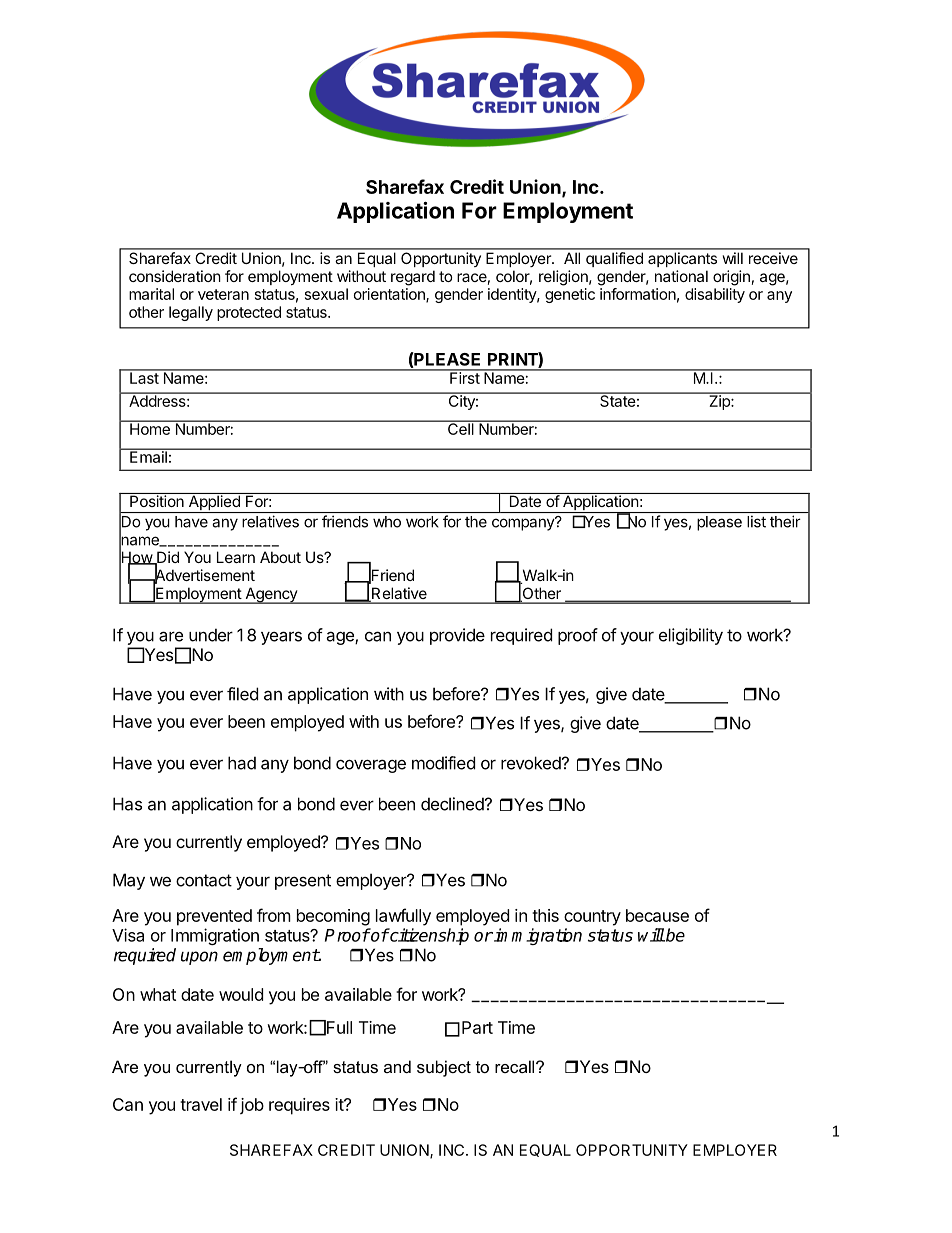 Image resolution: width=952 pixels, height=1233 pixels. I want to click on Email, so click(148, 456).
